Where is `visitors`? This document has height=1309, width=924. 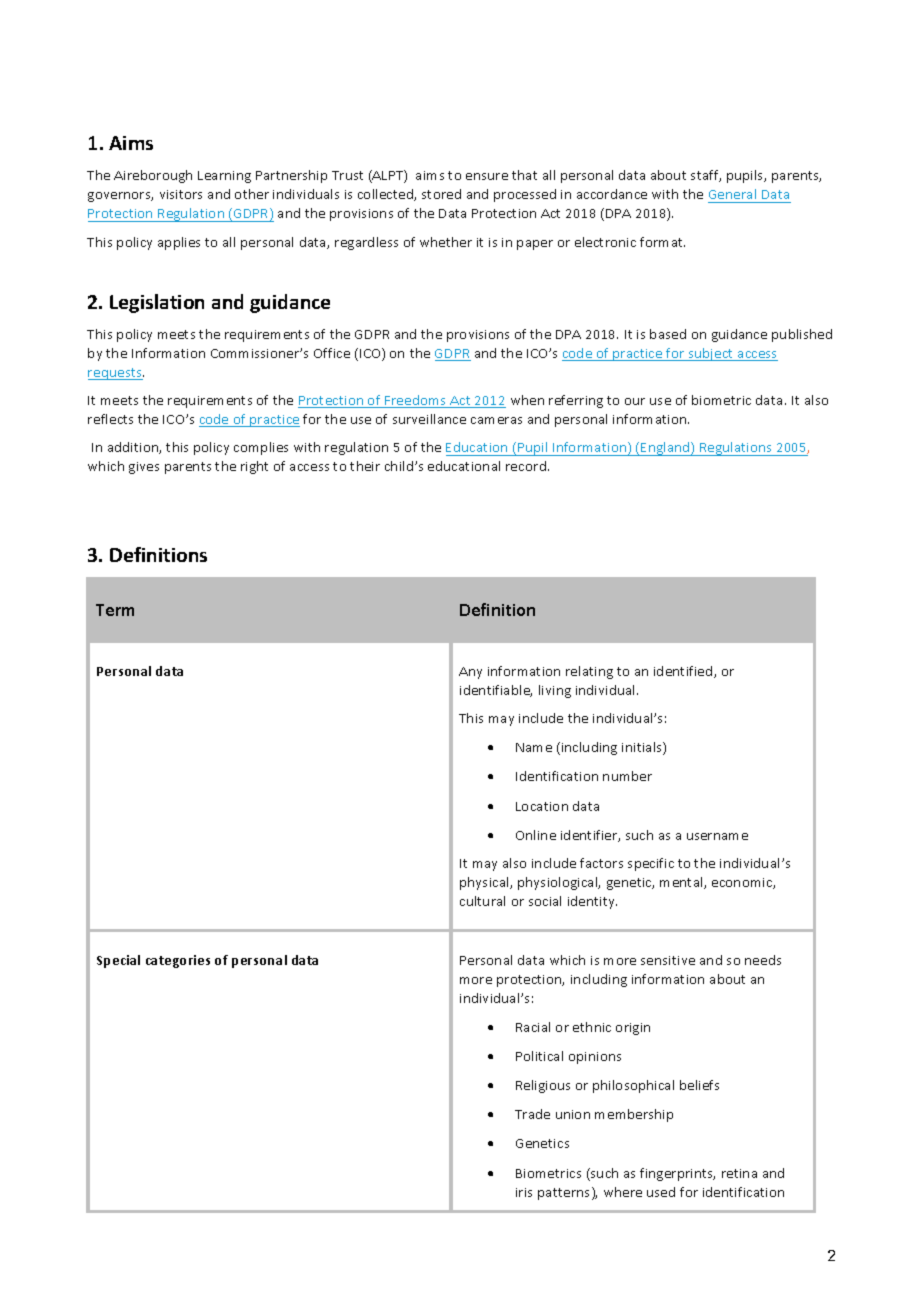
visitors is located at coordinates (181, 194).
